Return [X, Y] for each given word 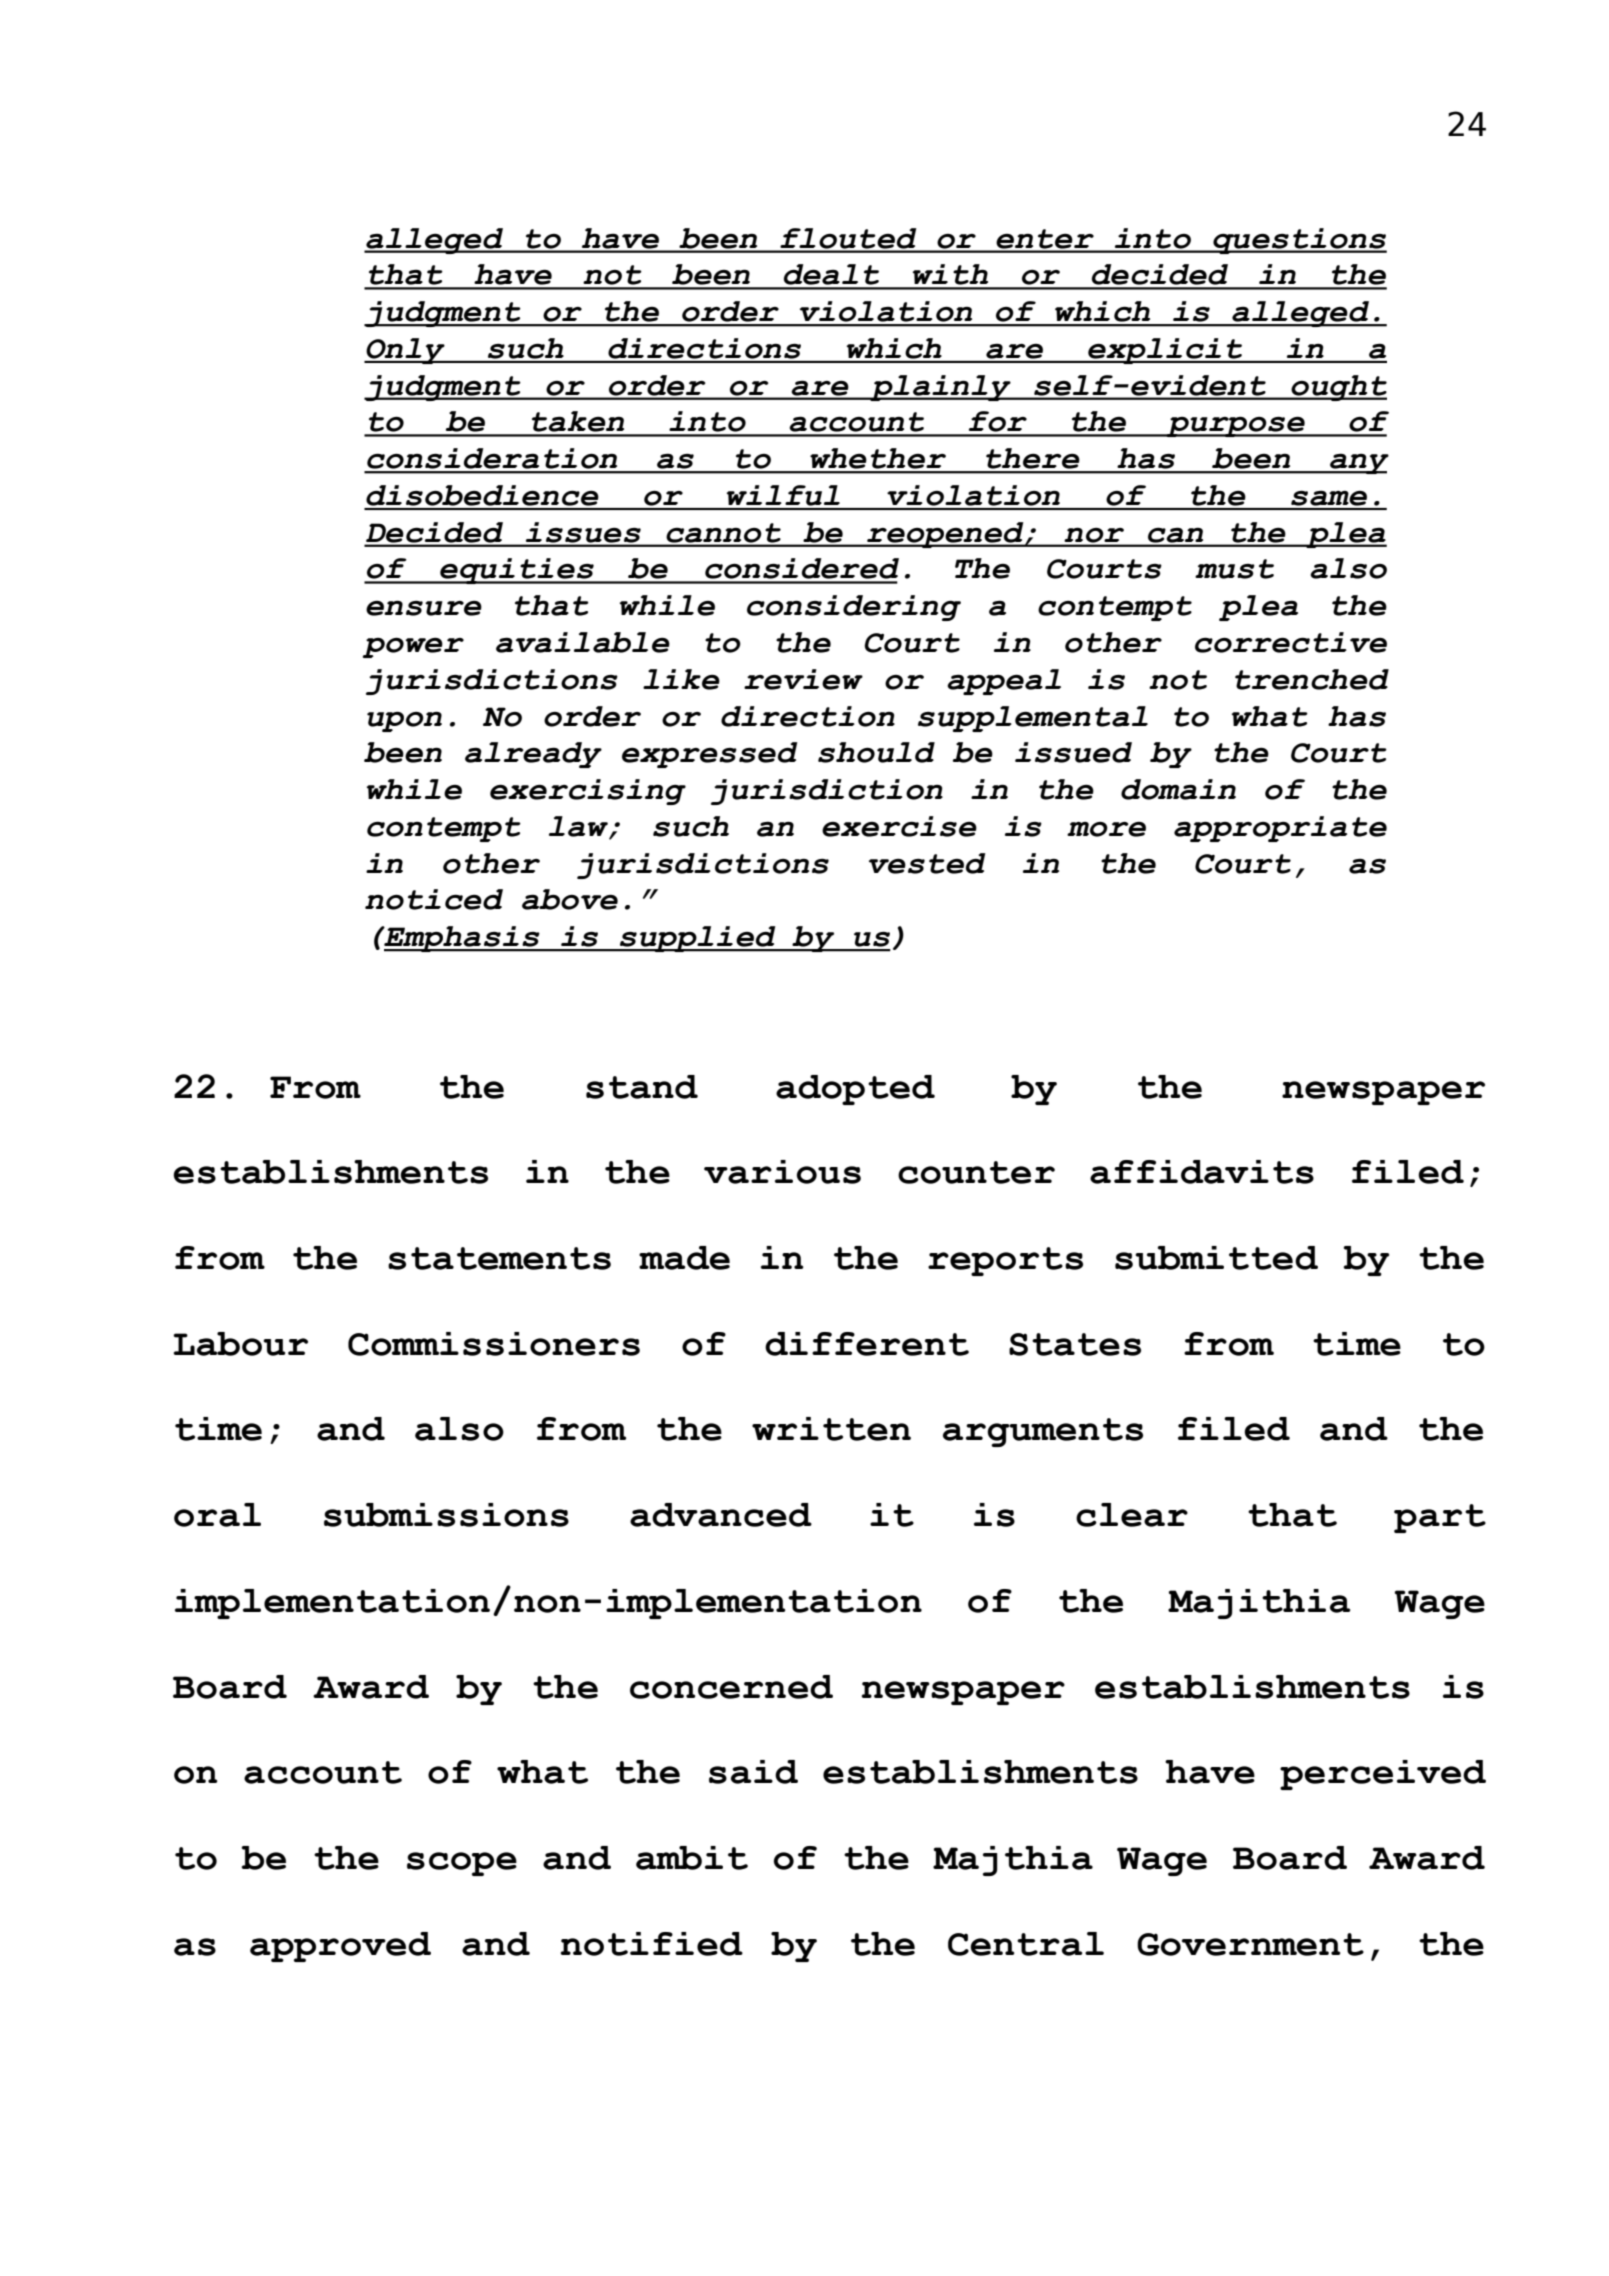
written [831, 1429]
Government [1250, 1944]
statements [499, 1258]
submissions [446, 1515]
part [1440, 1518]
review [803, 679]
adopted [855, 1090]
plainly [940, 388]
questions [1299, 241]
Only [405, 351]
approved [340, 1947]
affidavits [1202, 1172]
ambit [692, 1858]
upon [404, 722]
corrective [1291, 642]
